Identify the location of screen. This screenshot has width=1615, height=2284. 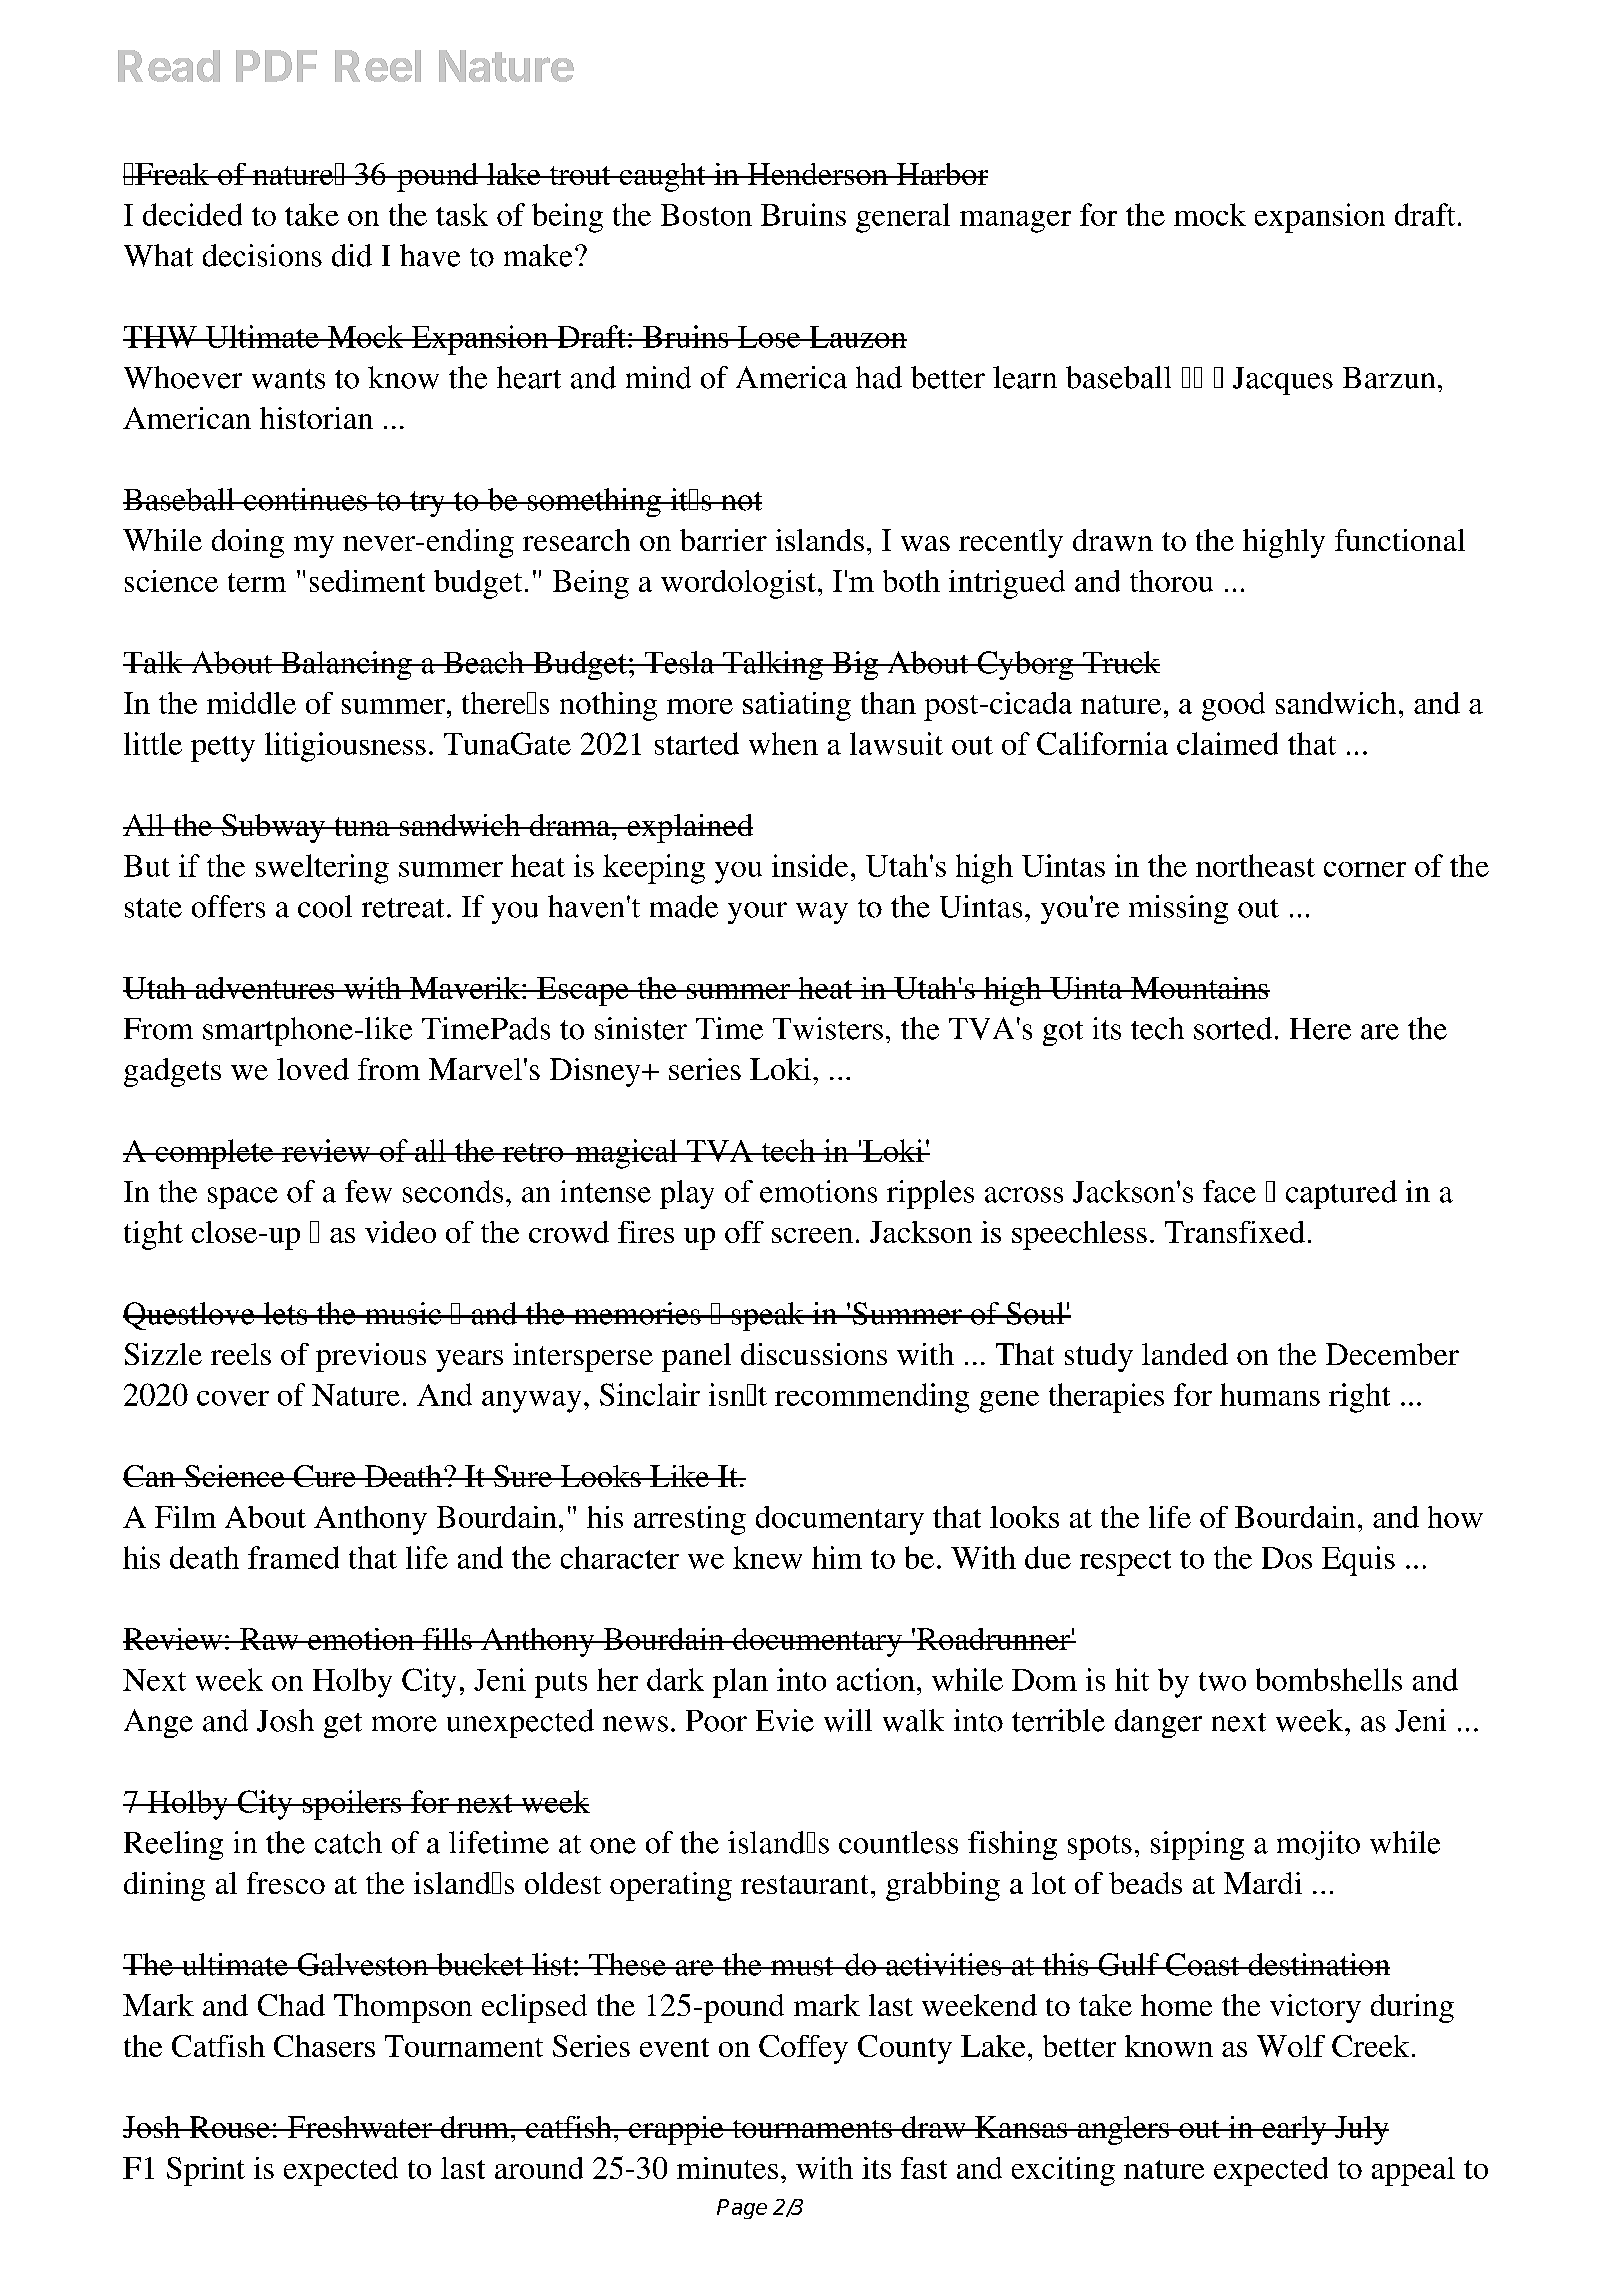
(812, 1235).
